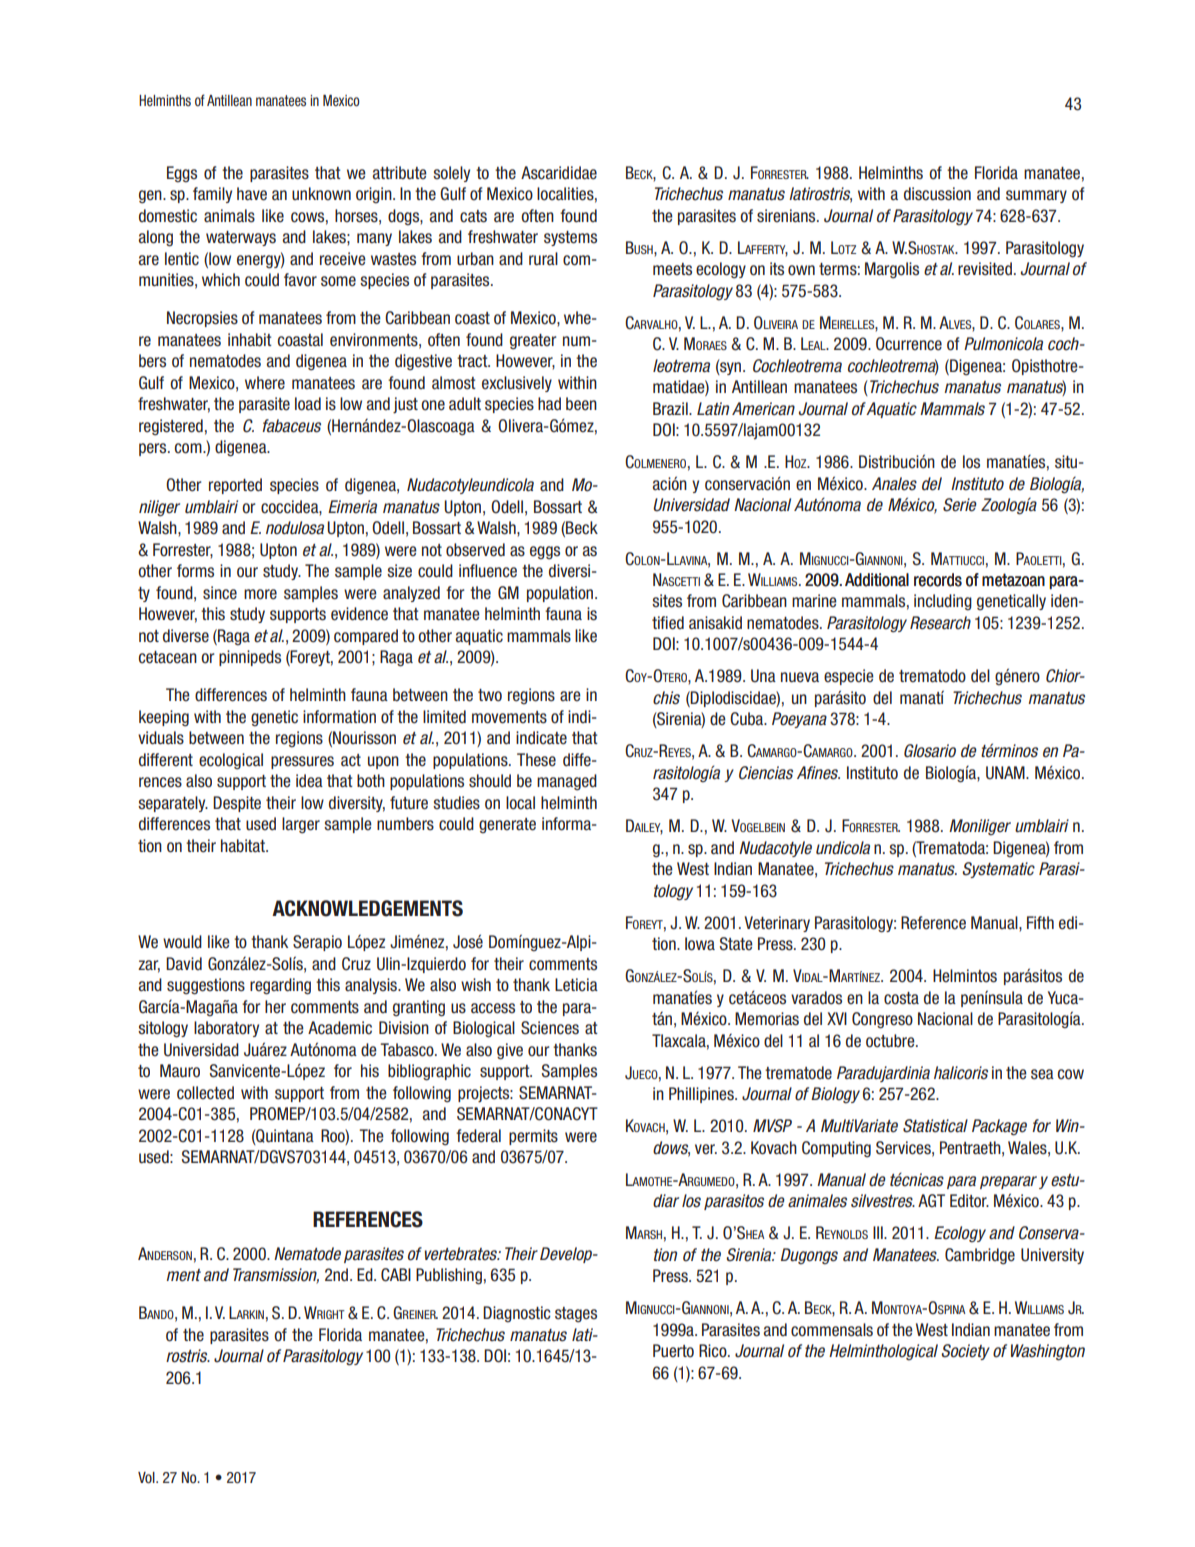  I want to click on Vol, so click(147, 1477).
